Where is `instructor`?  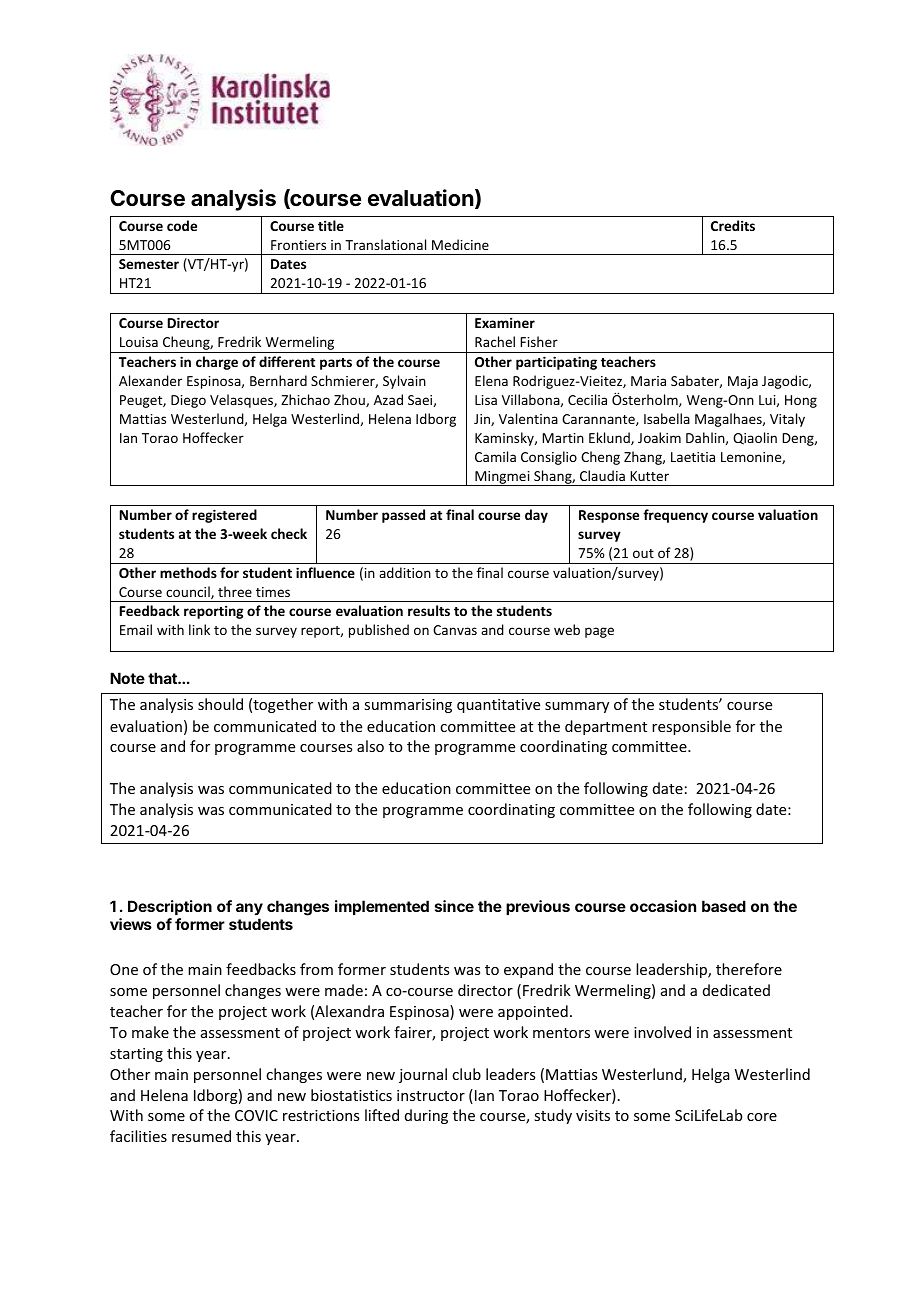
instructor is located at coordinates (431, 1095).
